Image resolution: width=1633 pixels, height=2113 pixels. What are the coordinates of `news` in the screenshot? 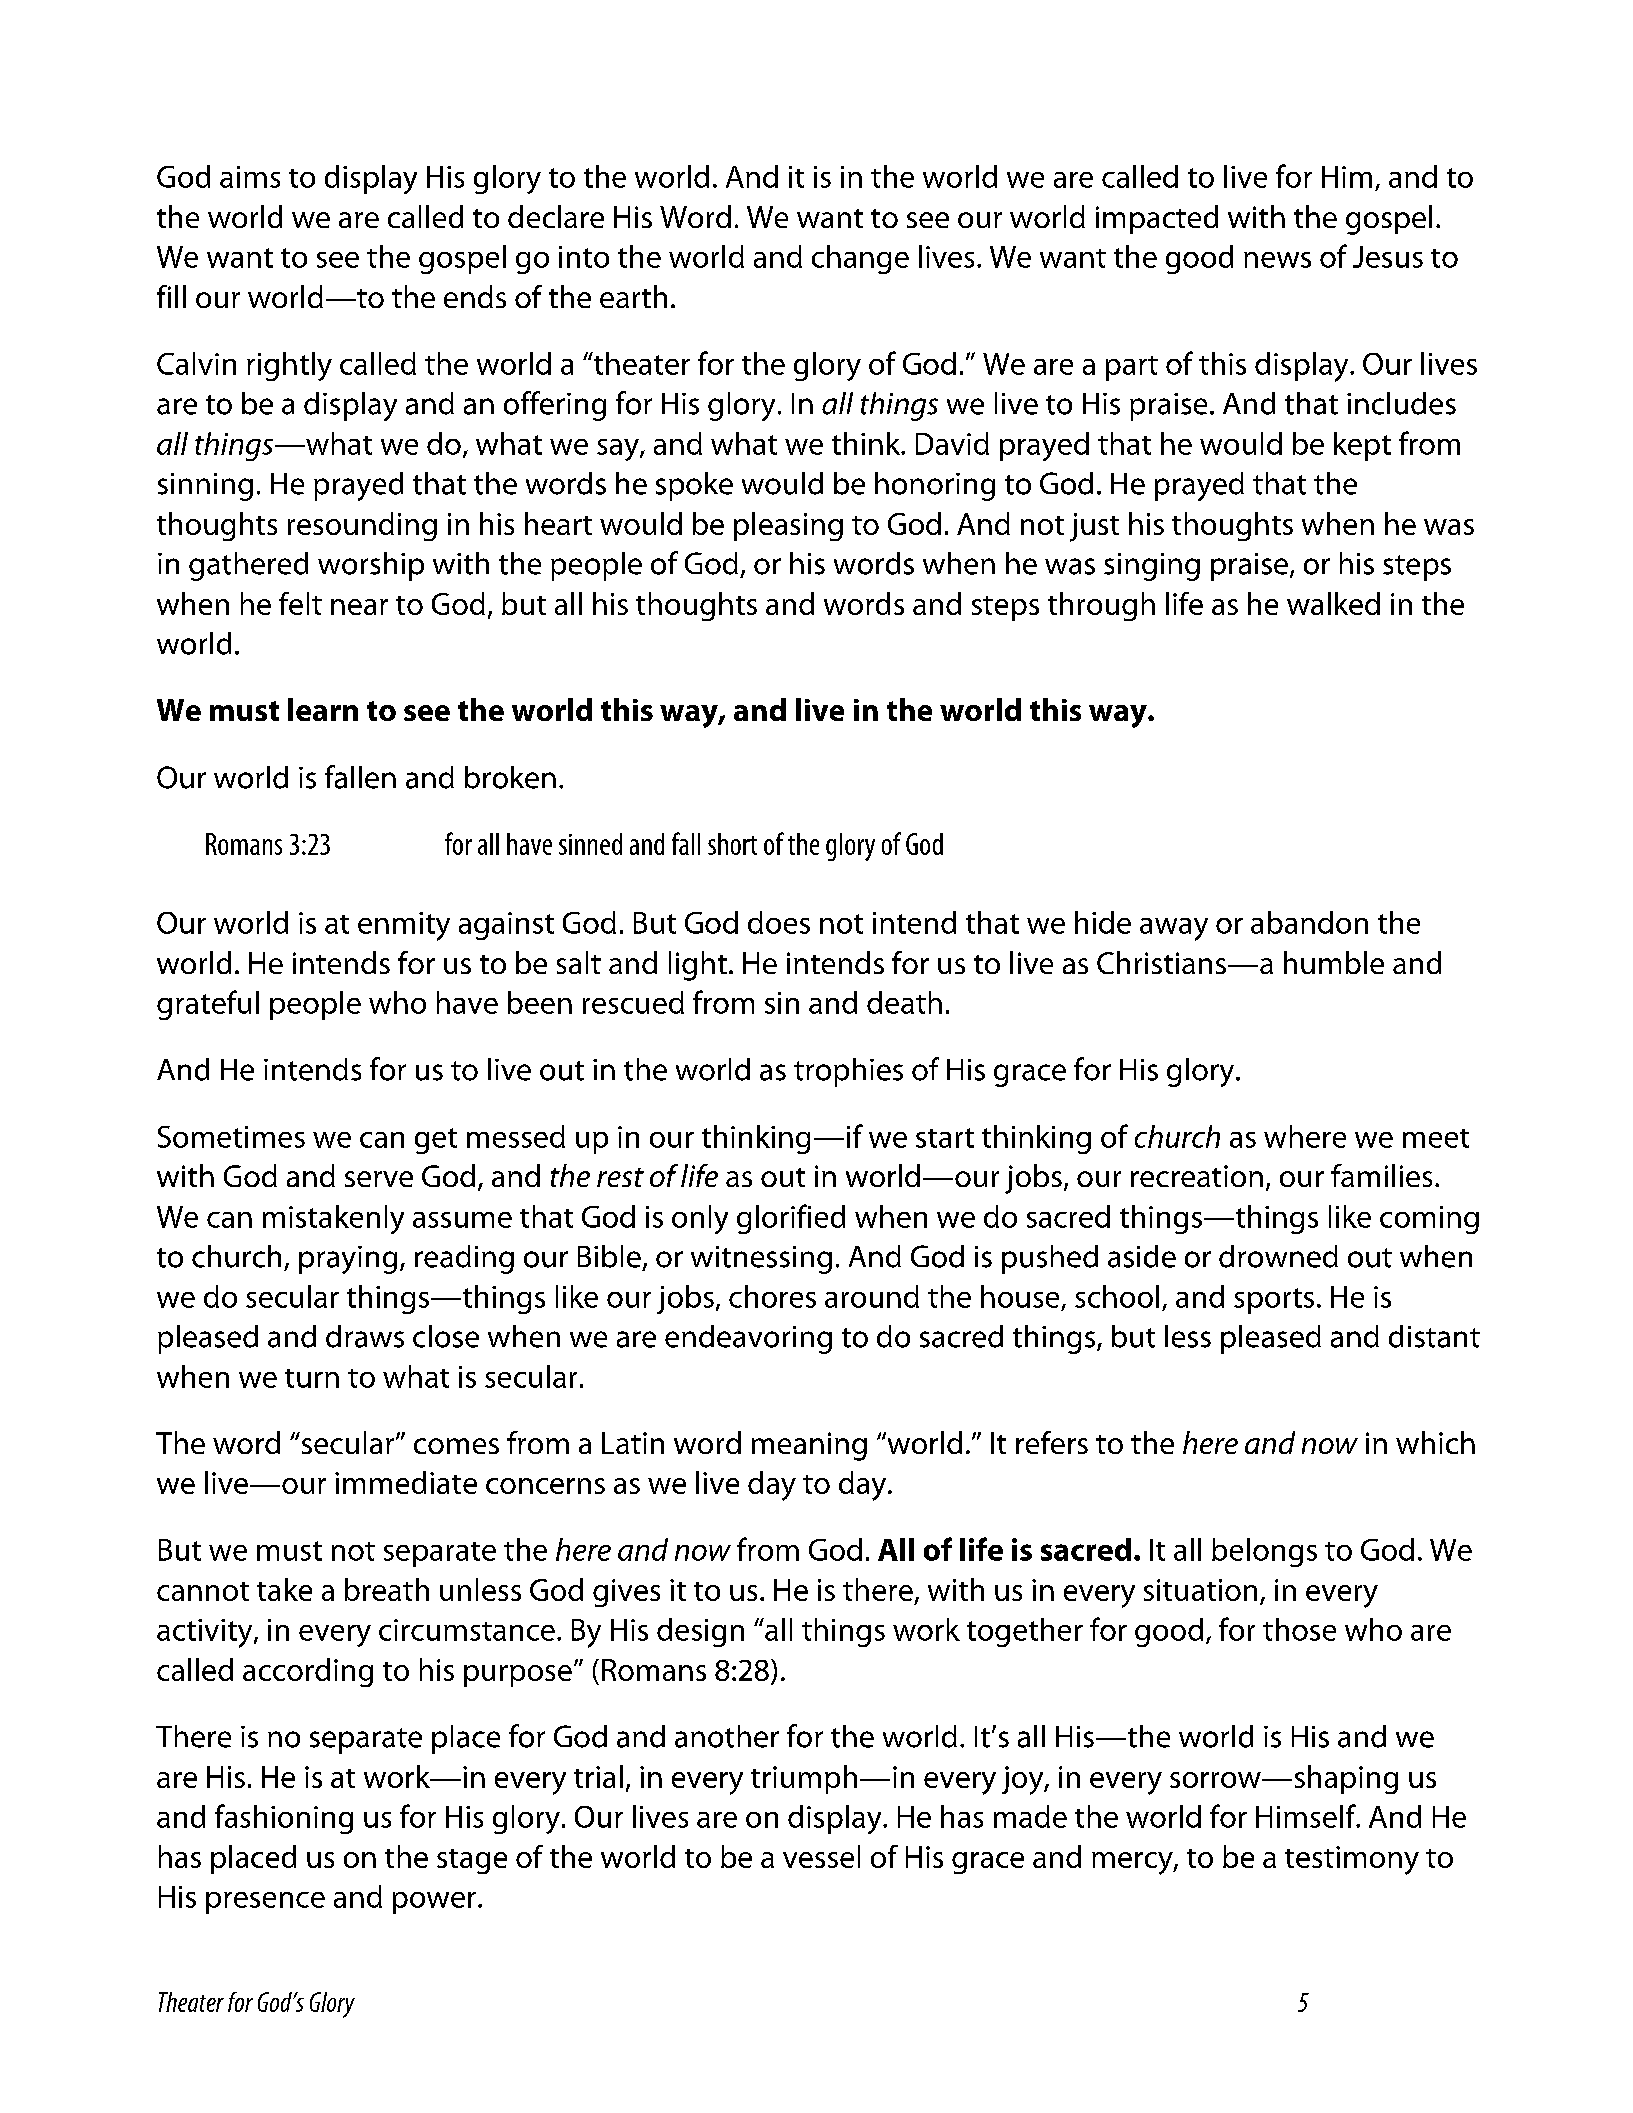 It's located at (1277, 260).
